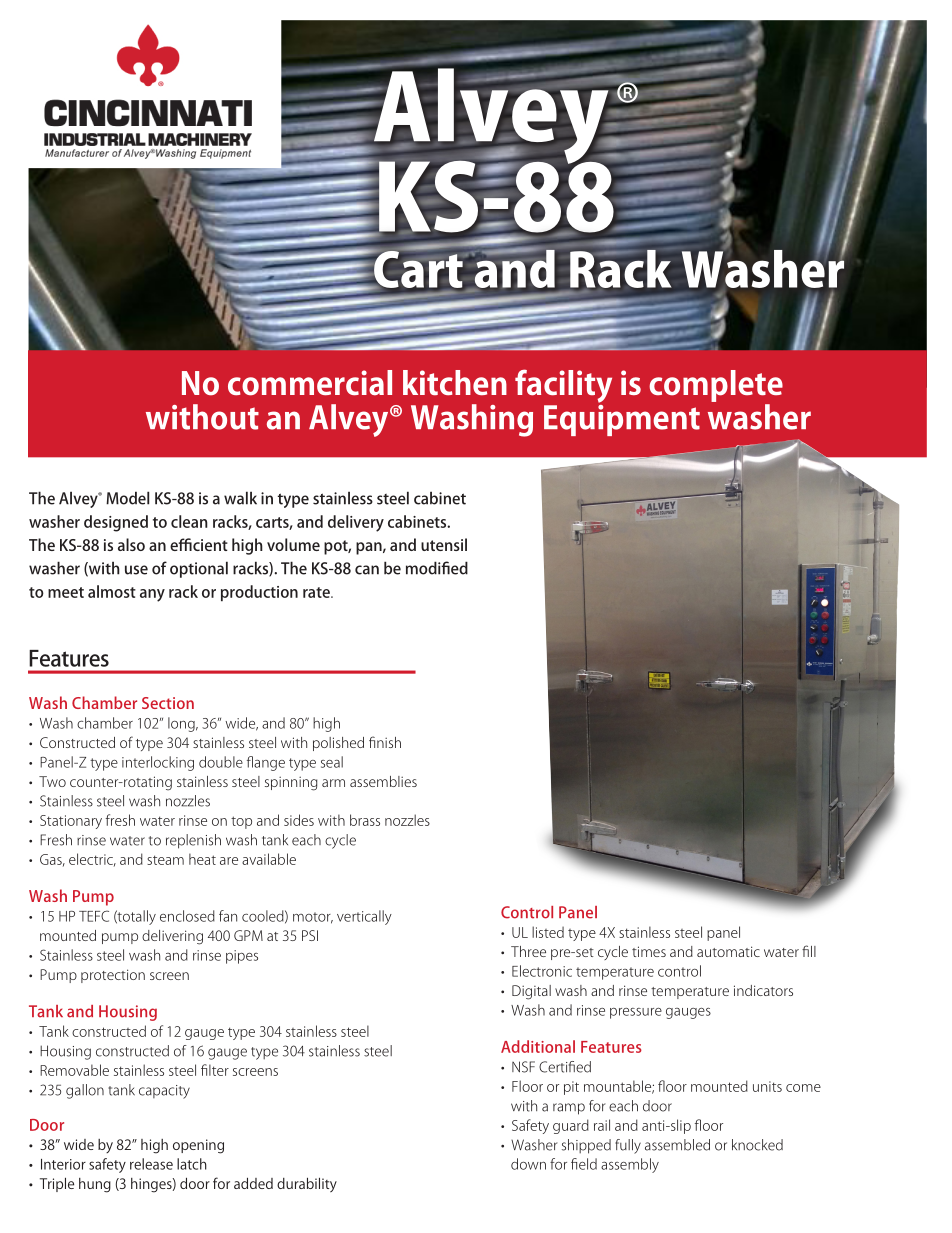 The width and height of the page is (952, 1233). Describe the element at coordinates (716, 386) in the page. I see `complete` at that location.
